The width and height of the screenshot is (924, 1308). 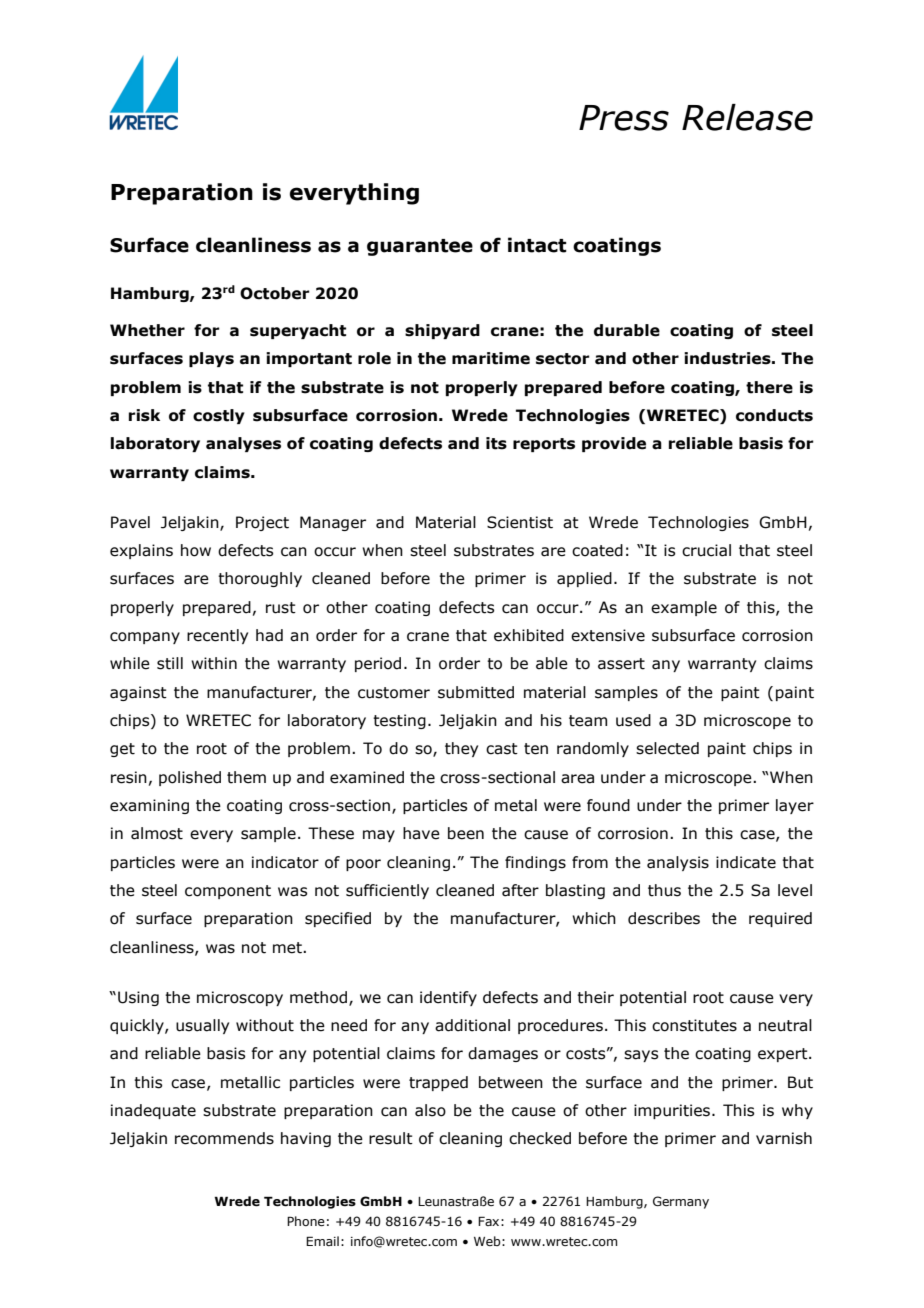 What do you see at coordinates (420, 247) in the screenshot?
I see `guarantee` at bounding box center [420, 247].
